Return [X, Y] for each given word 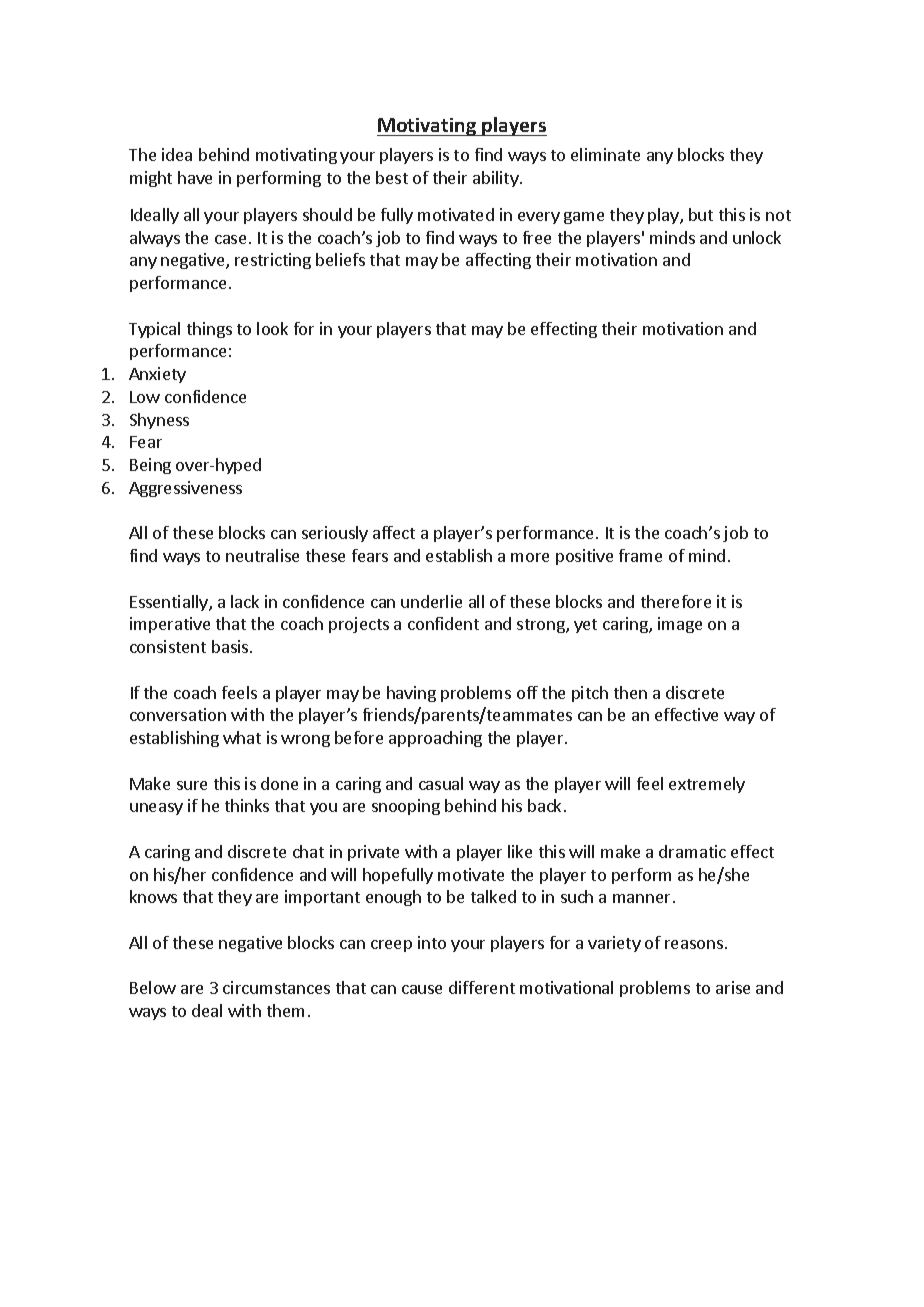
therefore [676, 601]
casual [441, 783]
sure [192, 785]
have [195, 177]
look [272, 328]
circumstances [276, 987]
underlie [431, 601]
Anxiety [157, 375]
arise [733, 987]
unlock [757, 237]
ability [497, 179]
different [482, 987]
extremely [707, 785]
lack [245, 601]
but [701, 214]
